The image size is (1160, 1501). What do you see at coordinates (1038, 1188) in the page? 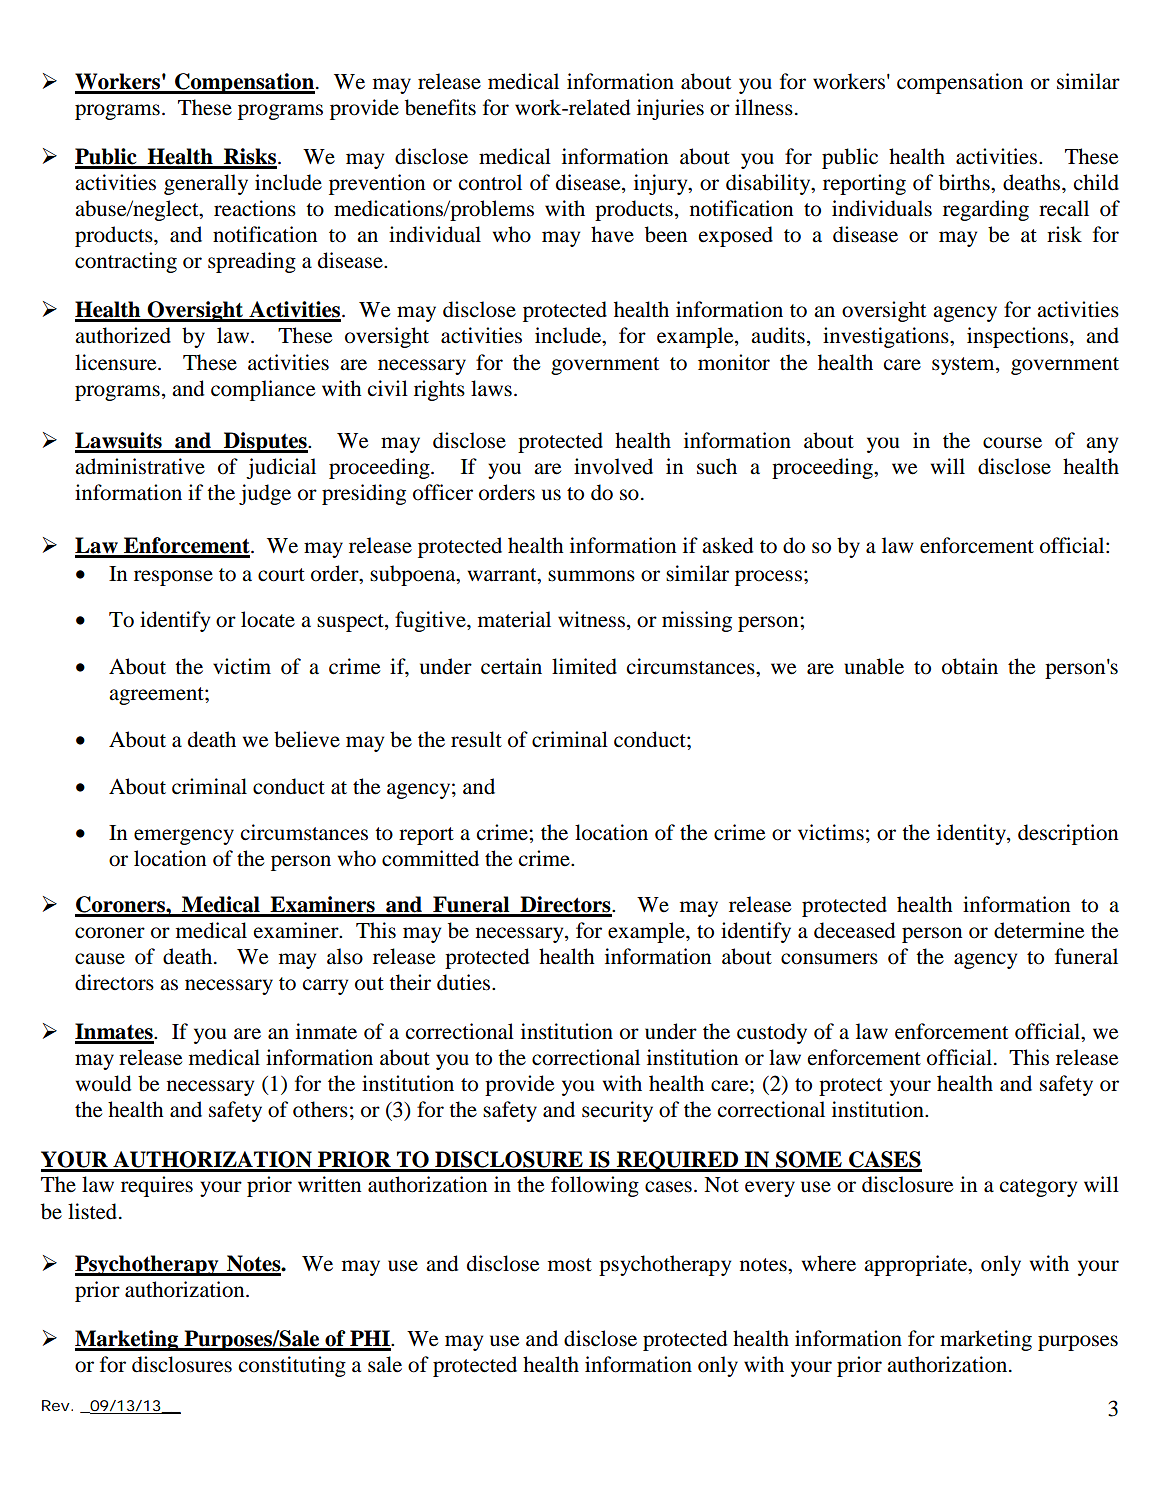
I see `category` at bounding box center [1038, 1188].
